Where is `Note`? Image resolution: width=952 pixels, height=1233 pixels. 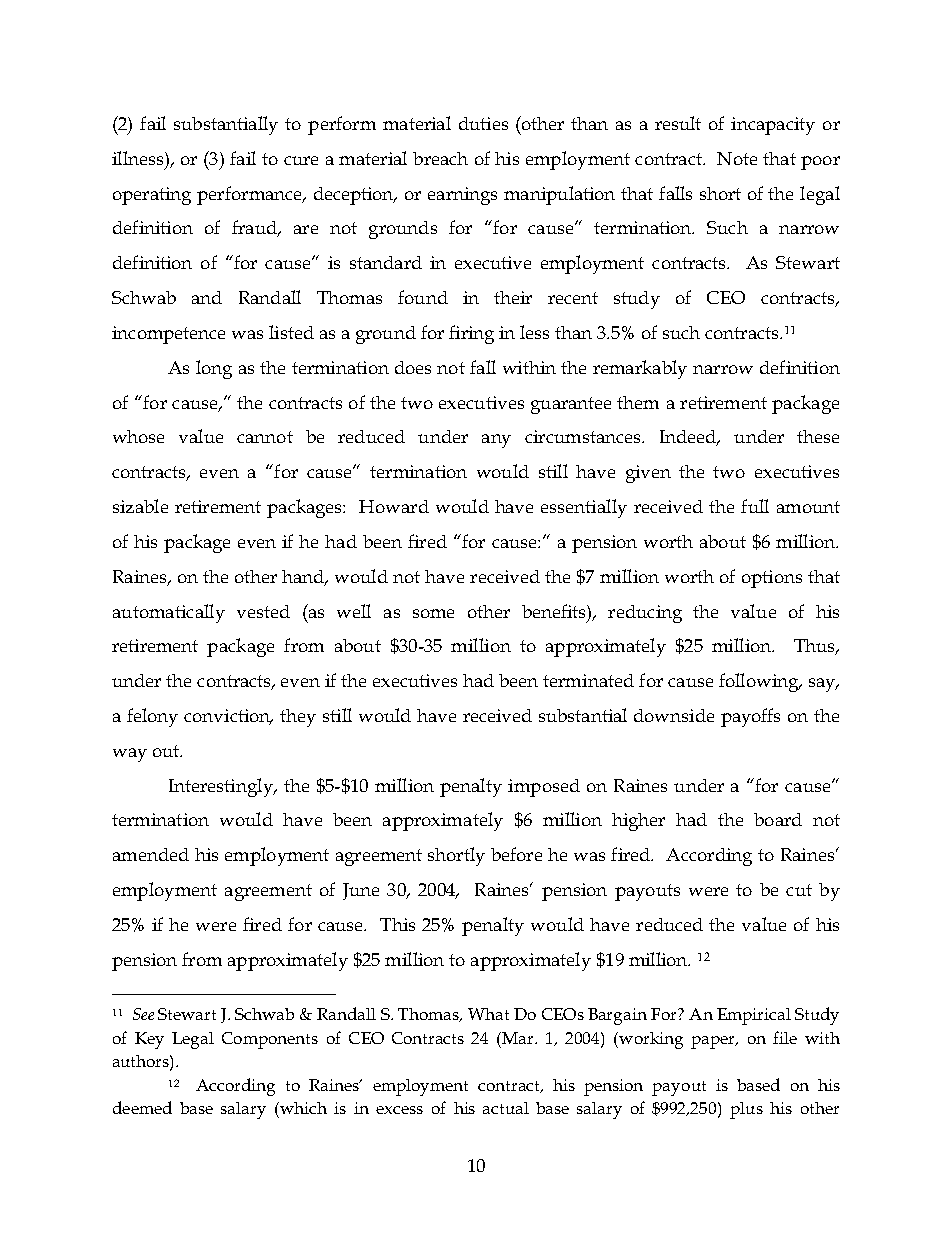
Note is located at coordinates (737, 158).
